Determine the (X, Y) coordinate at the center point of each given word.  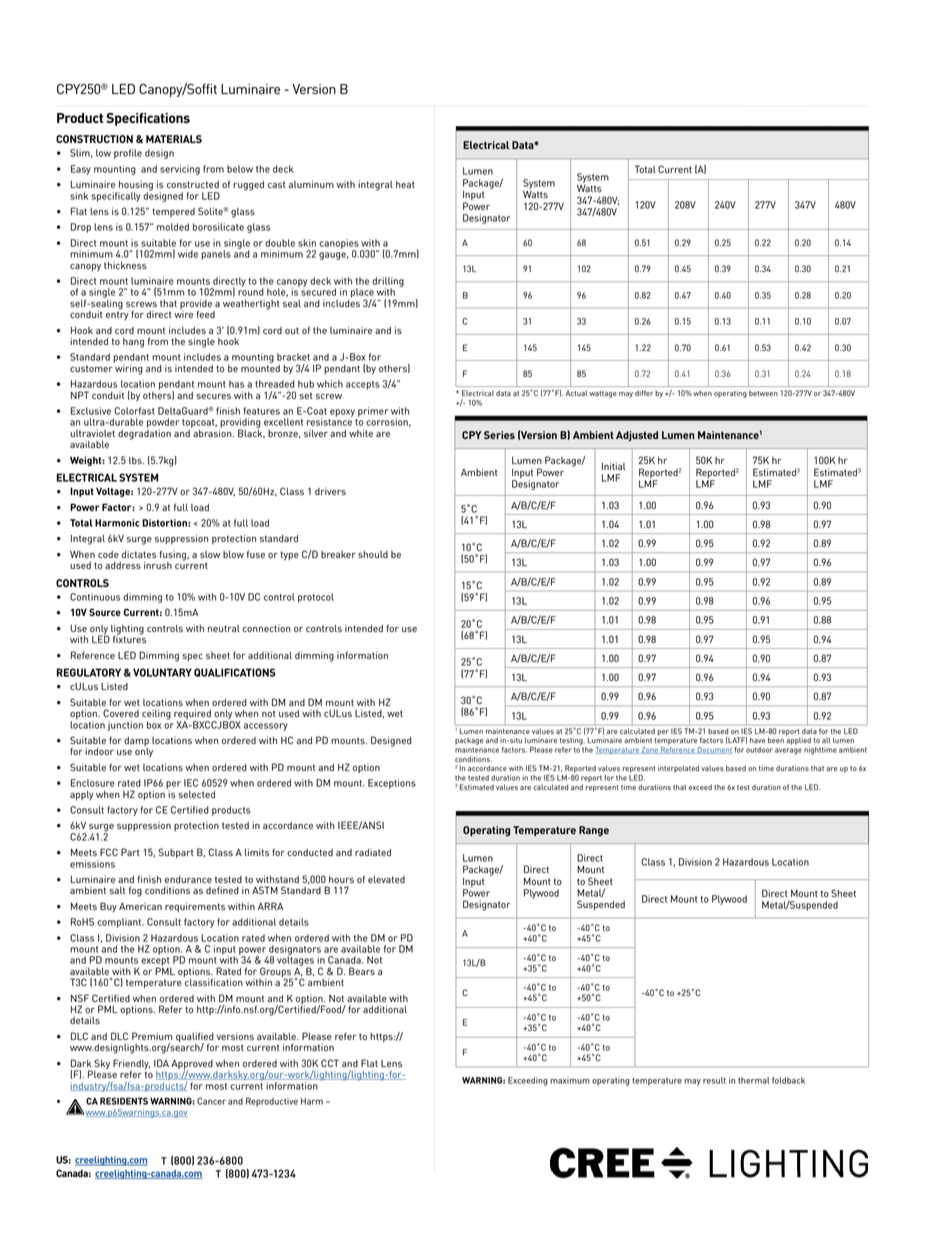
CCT (330, 1063)
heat (405, 184)
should (373, 554)
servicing (180, 170)
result (714, 1080)
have (757, 740)
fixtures (129, 638)
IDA (161, 1063)
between (763, 393)
